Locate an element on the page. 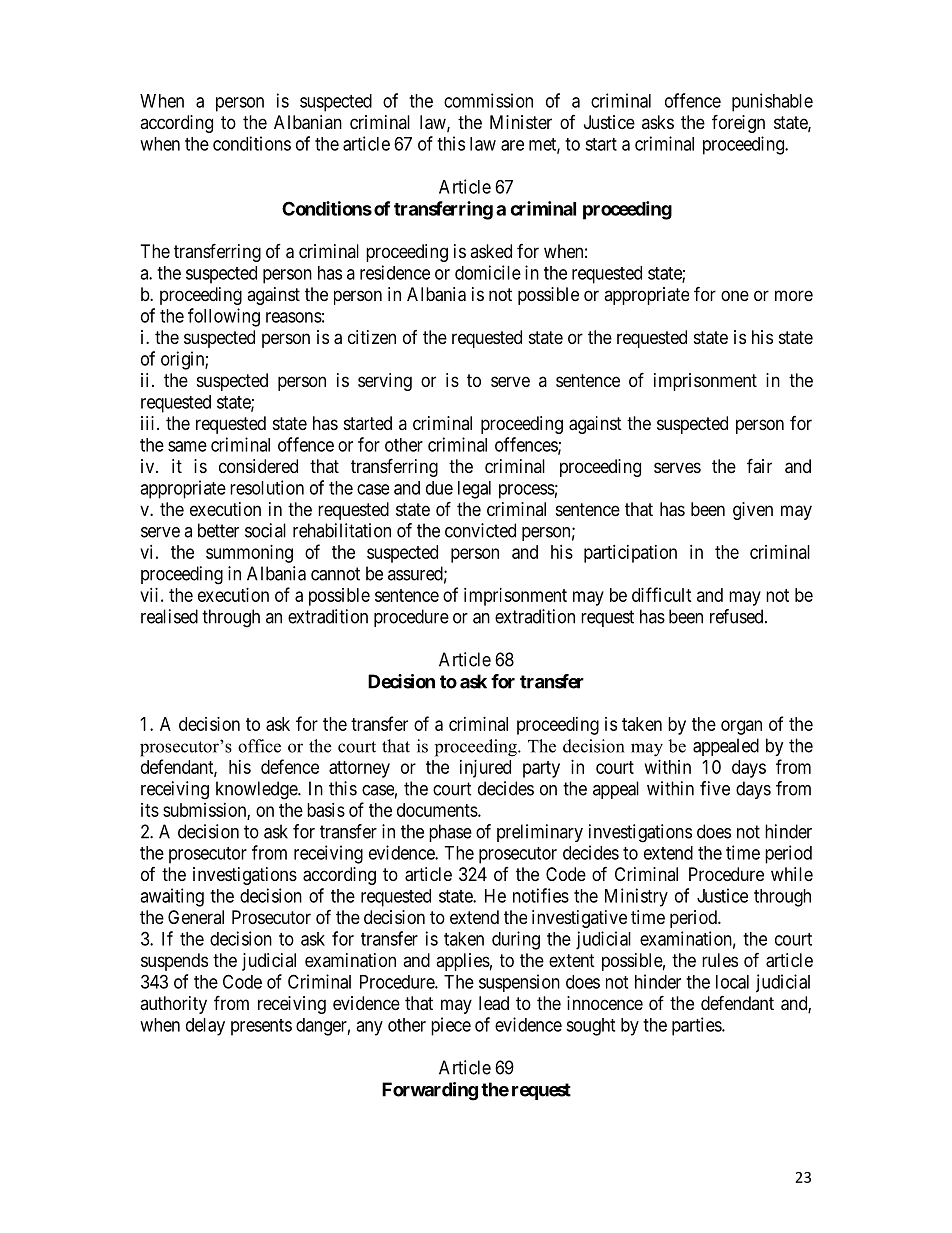  one is located at coordinates (735, 295).
